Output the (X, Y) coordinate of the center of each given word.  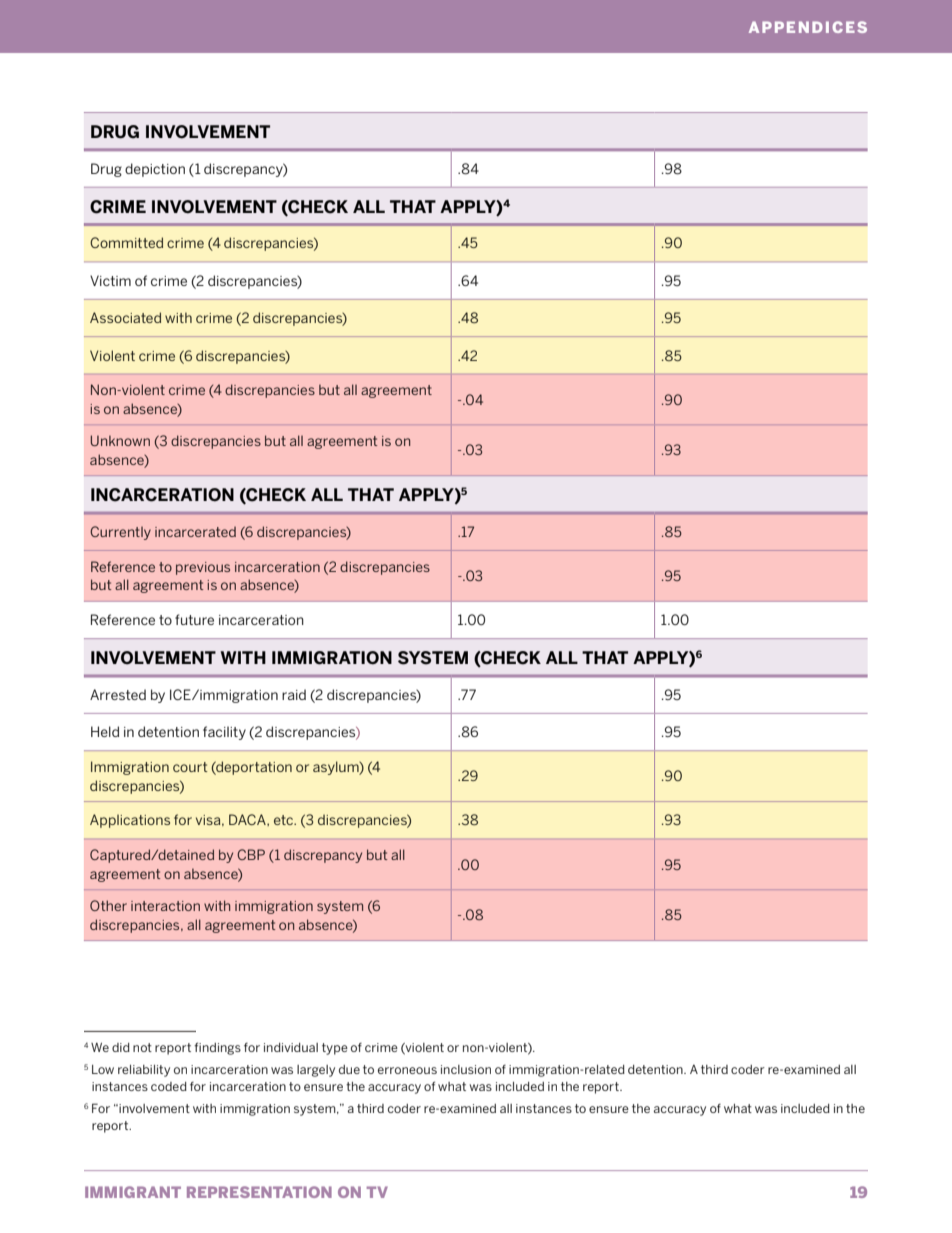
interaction (165, 906)
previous (203, 568)
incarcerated (195, 532)
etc (284, 820)
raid (294, 694)
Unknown (120, 440)
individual (291, 1047)
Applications (130, 821)
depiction (155, 170)
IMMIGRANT (133, 1192)
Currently (120, 533)
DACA (248, 819)
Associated (125, 317)
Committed (126, 242)
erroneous (407, 1070)
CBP (251, 854)
